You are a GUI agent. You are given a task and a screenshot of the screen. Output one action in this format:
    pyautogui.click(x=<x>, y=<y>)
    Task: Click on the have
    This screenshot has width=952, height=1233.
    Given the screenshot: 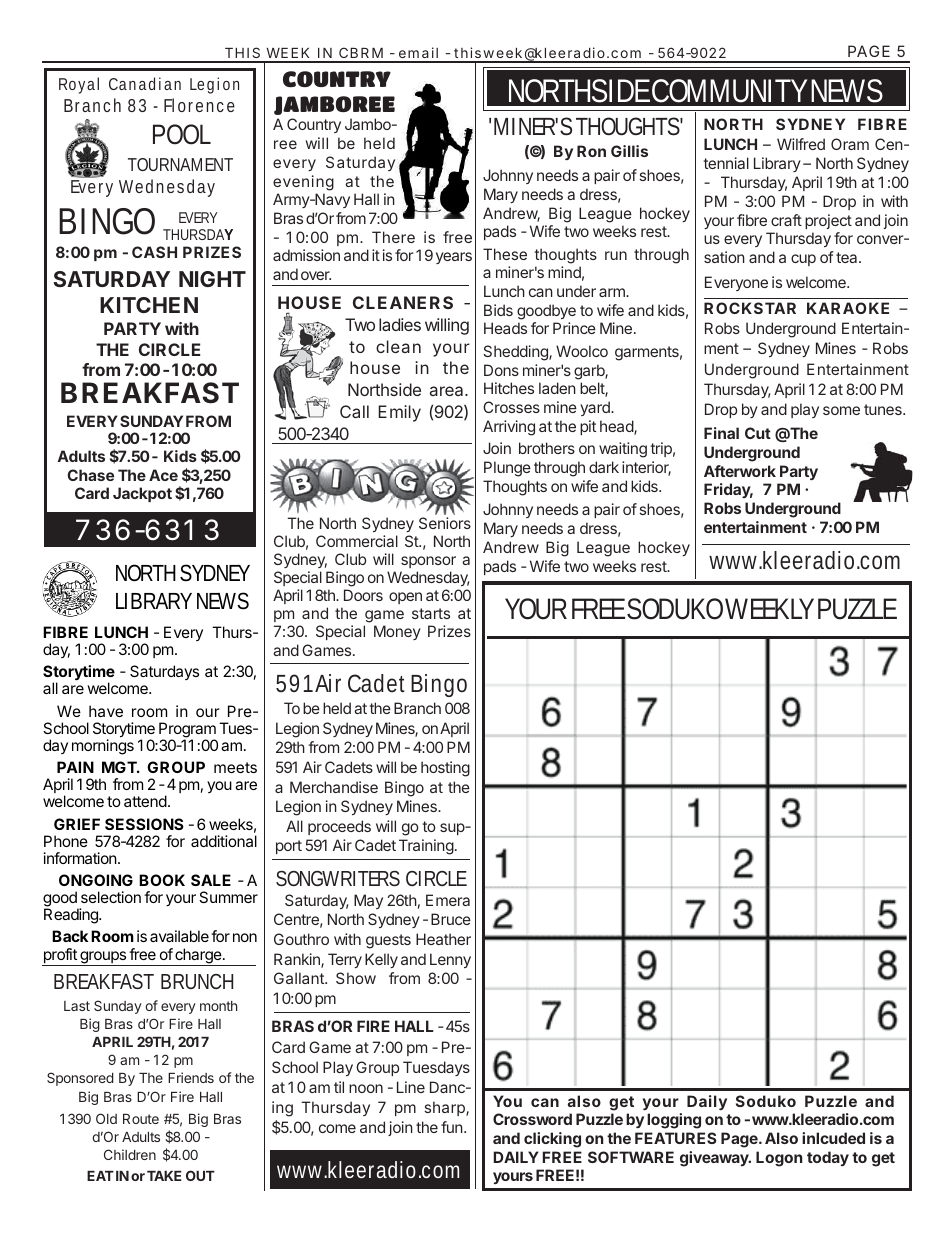 What is the action you would take?
    pyautogui.click(x=106, y=711)
